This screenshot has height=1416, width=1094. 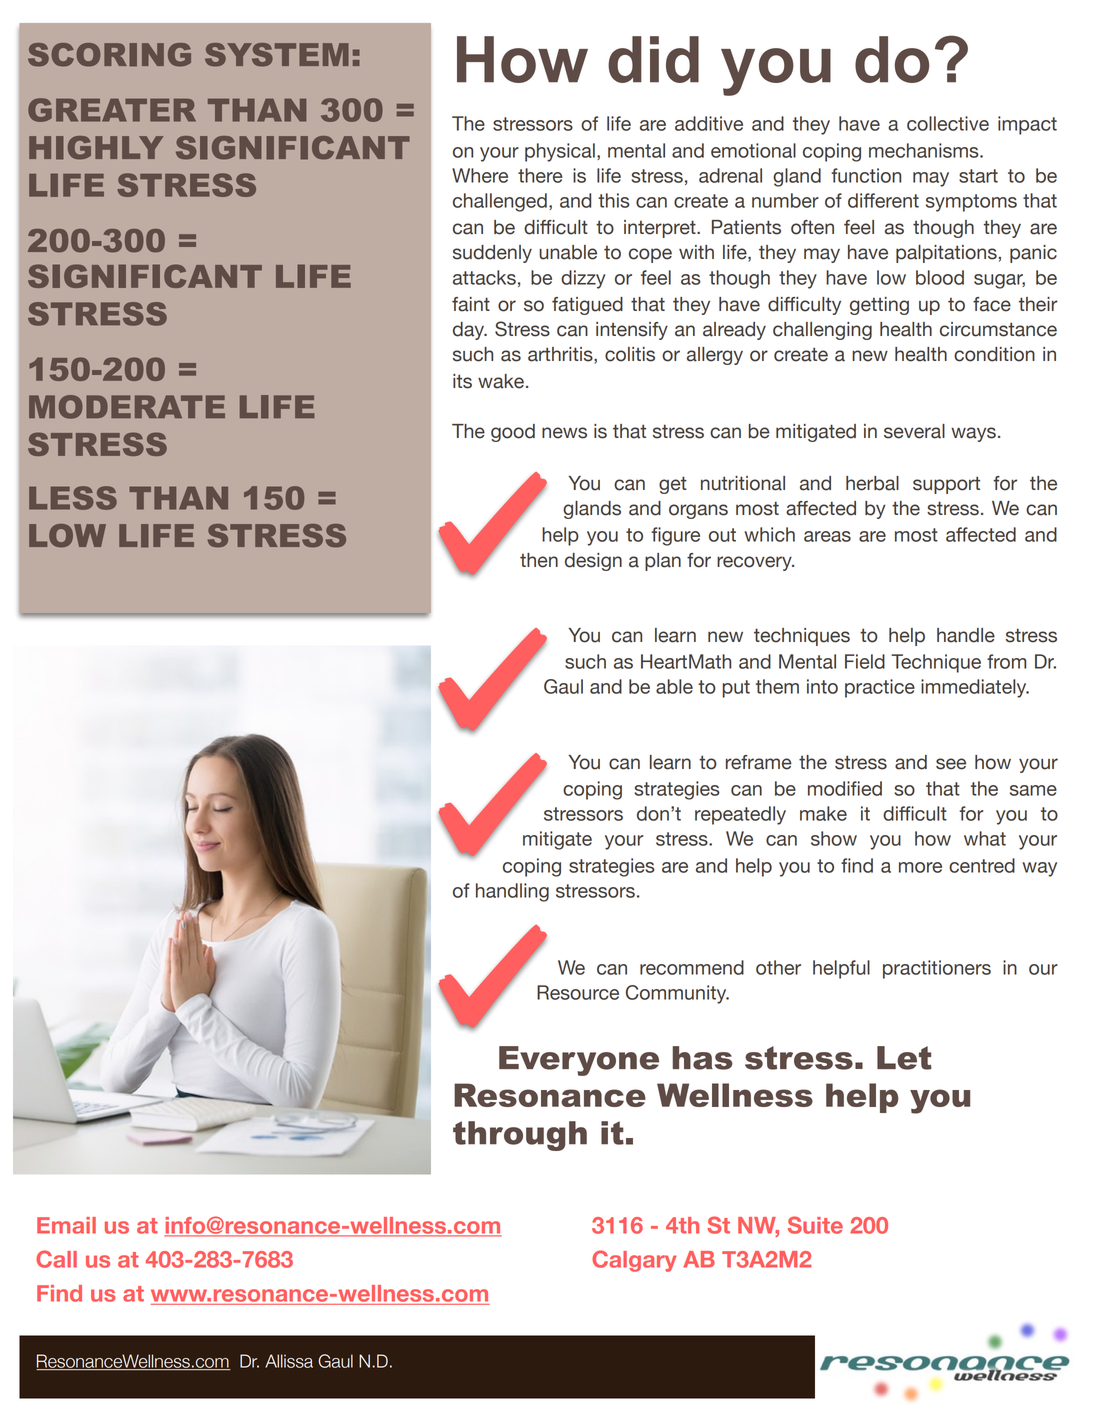 What do you see at coordinates (112, 110) in the screenshot?
I see `GREATER` at bounding box center [112, 110].
